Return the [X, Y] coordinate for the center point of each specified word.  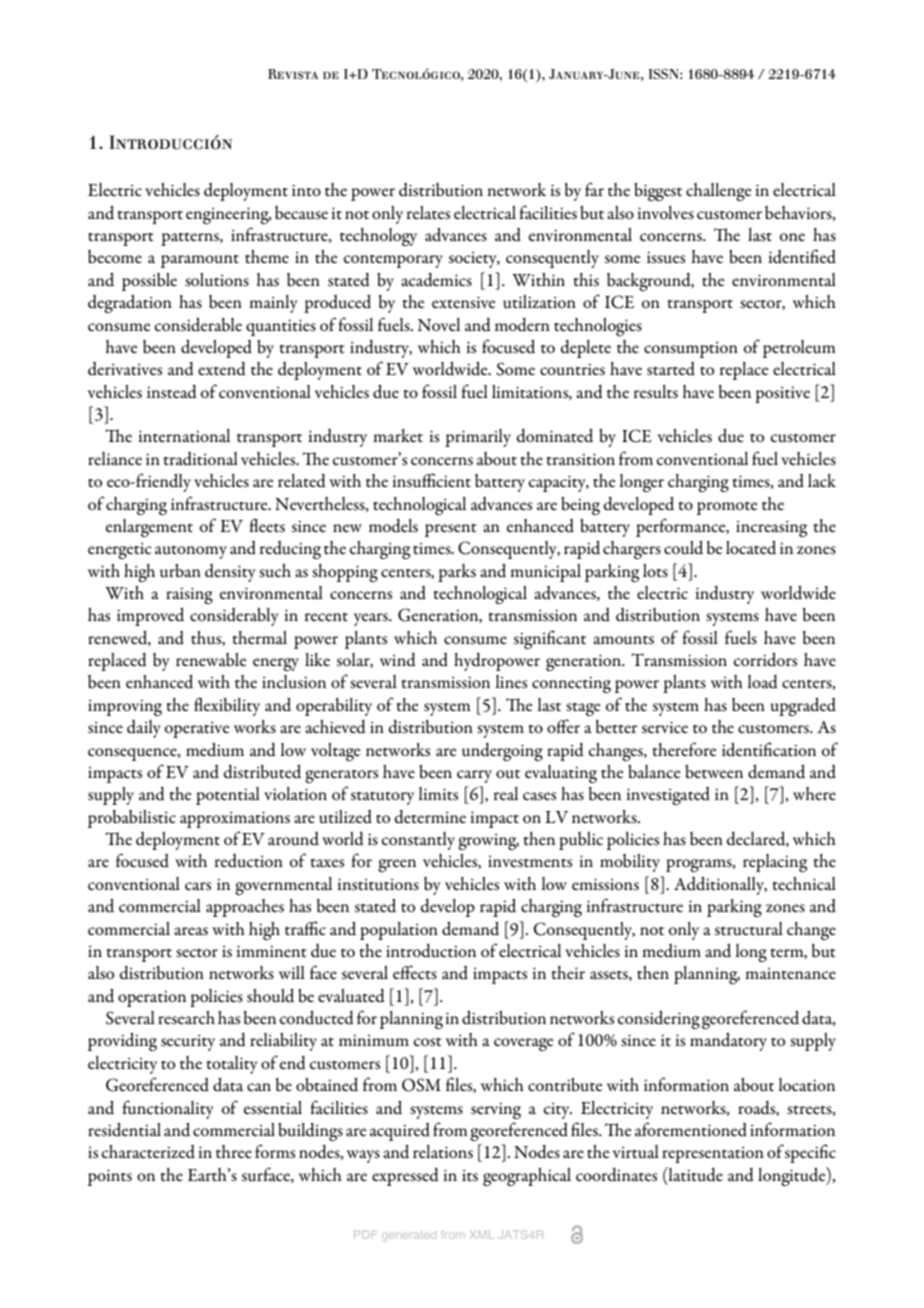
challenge [718, 192]
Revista [293, 74]
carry [474, 776]
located [751, 548]
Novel [439, 324]
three [234, 1151]
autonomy [191, 552]
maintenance [790, 973]
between [714, 772]
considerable [198, 325]
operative [197, 730]
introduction [431, 951]
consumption [691, 350]
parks [457, 573]
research [186, 1017]
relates [428, 213]
